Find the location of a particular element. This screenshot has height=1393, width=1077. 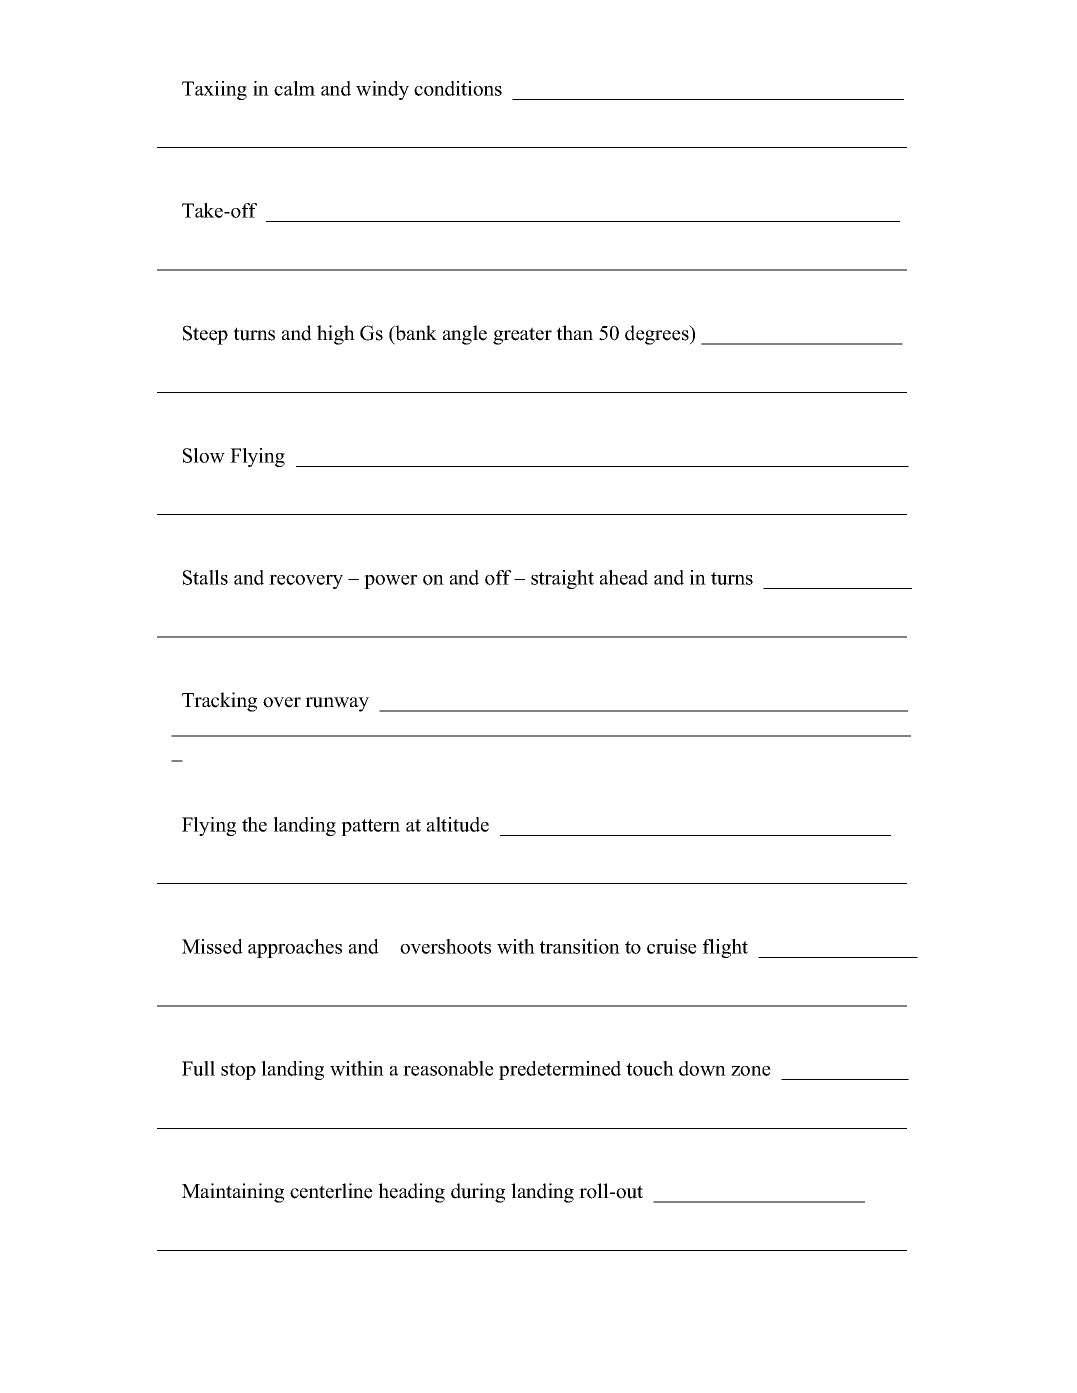

cruise is located at coordinates (672, 946).
